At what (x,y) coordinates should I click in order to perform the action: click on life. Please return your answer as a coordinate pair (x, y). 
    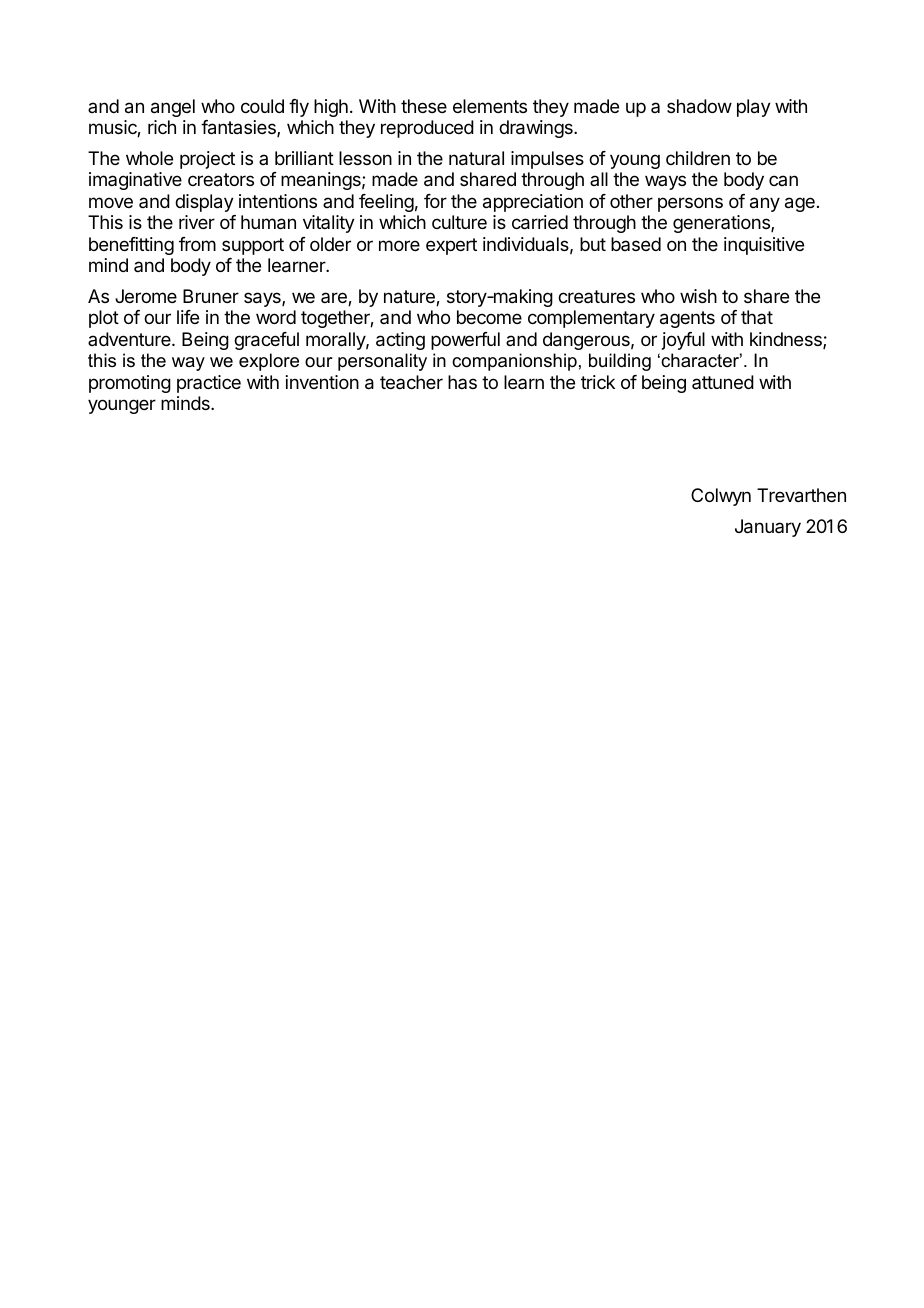
    Looking at the image, I should click on (188, 317).
